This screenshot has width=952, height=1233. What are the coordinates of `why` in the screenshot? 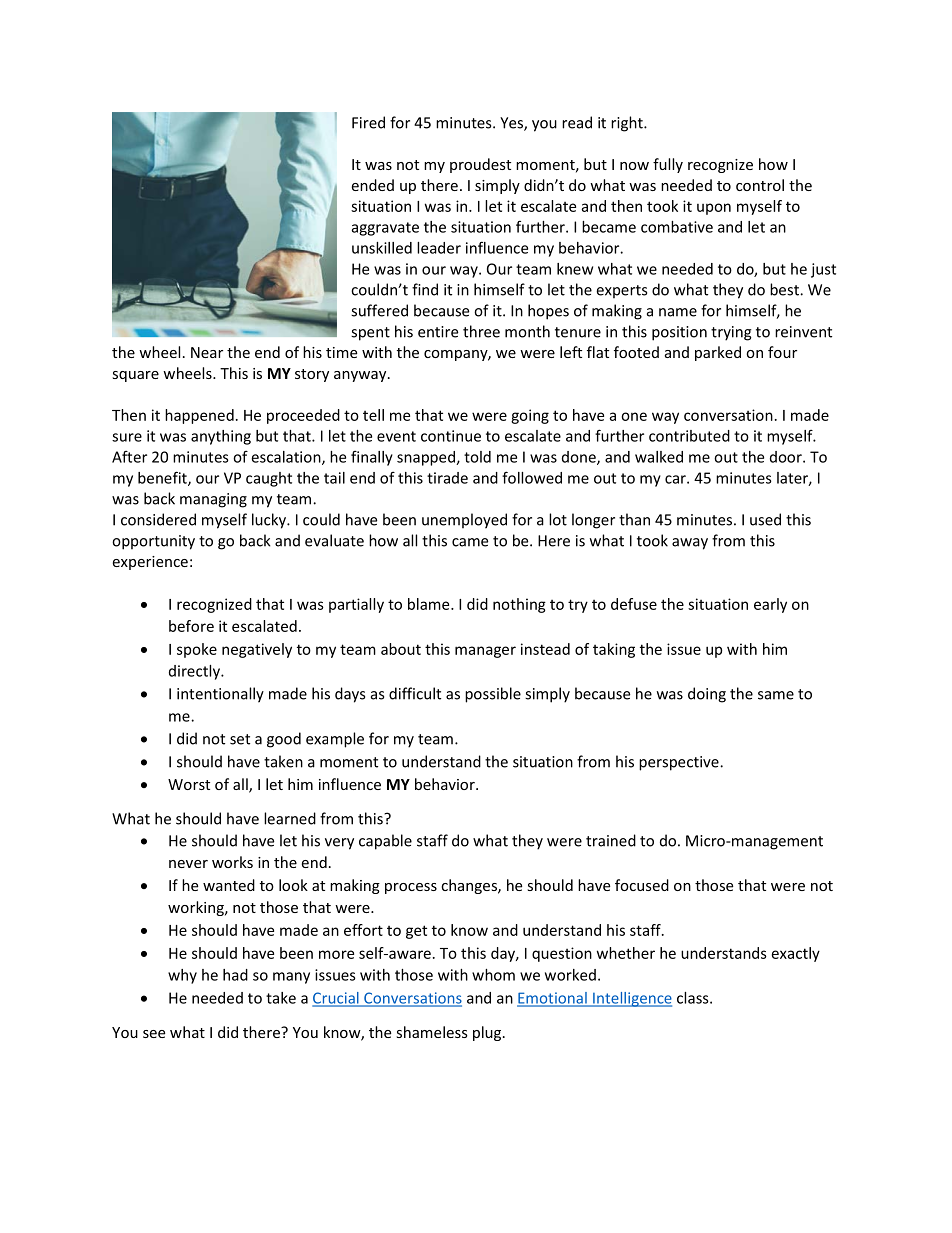 It's located at (182, 976).
